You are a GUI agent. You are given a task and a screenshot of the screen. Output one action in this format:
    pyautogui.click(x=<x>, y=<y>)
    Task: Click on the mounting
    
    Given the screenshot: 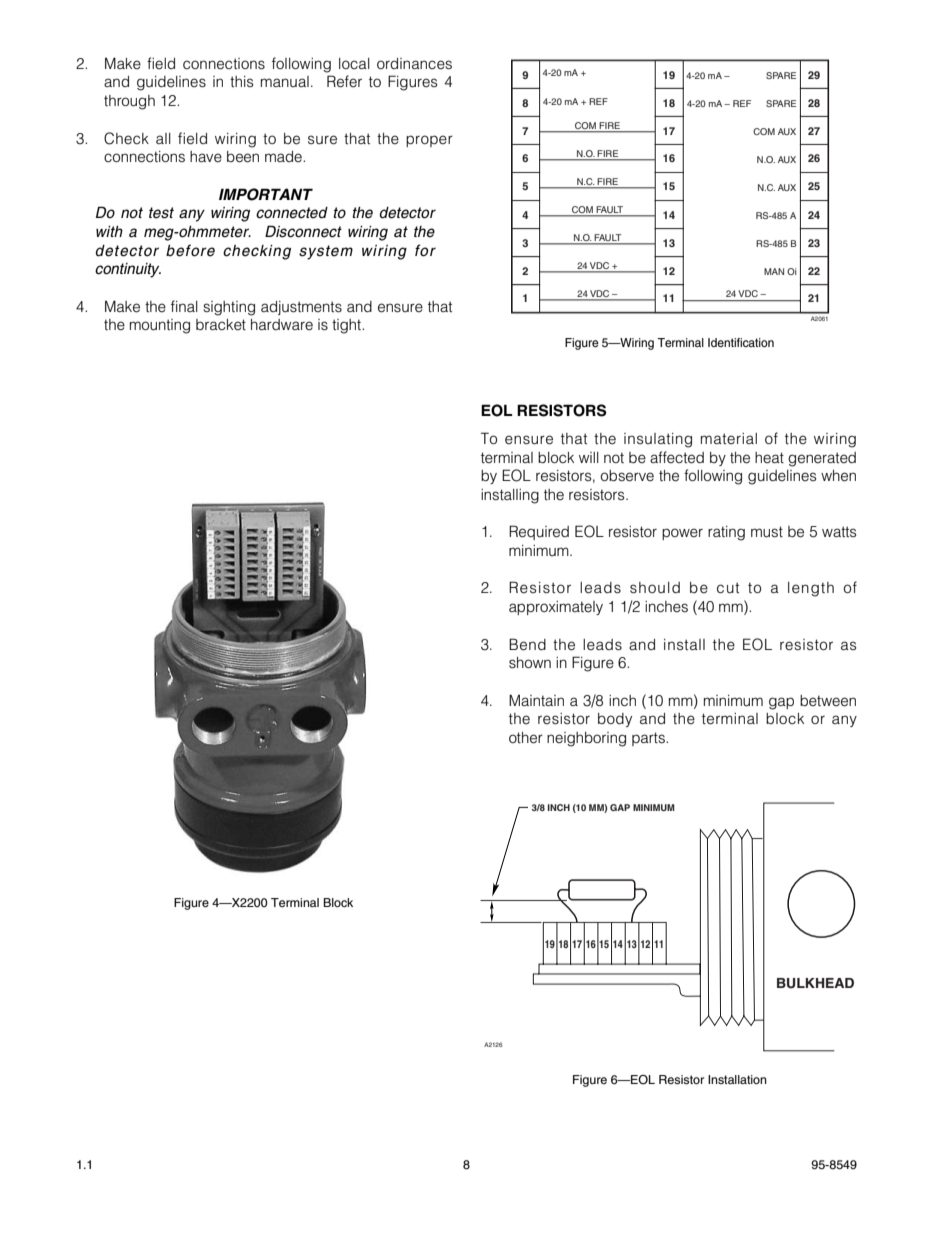 What is the action you would take?
    pyautogui.click(x=160, y=326)
